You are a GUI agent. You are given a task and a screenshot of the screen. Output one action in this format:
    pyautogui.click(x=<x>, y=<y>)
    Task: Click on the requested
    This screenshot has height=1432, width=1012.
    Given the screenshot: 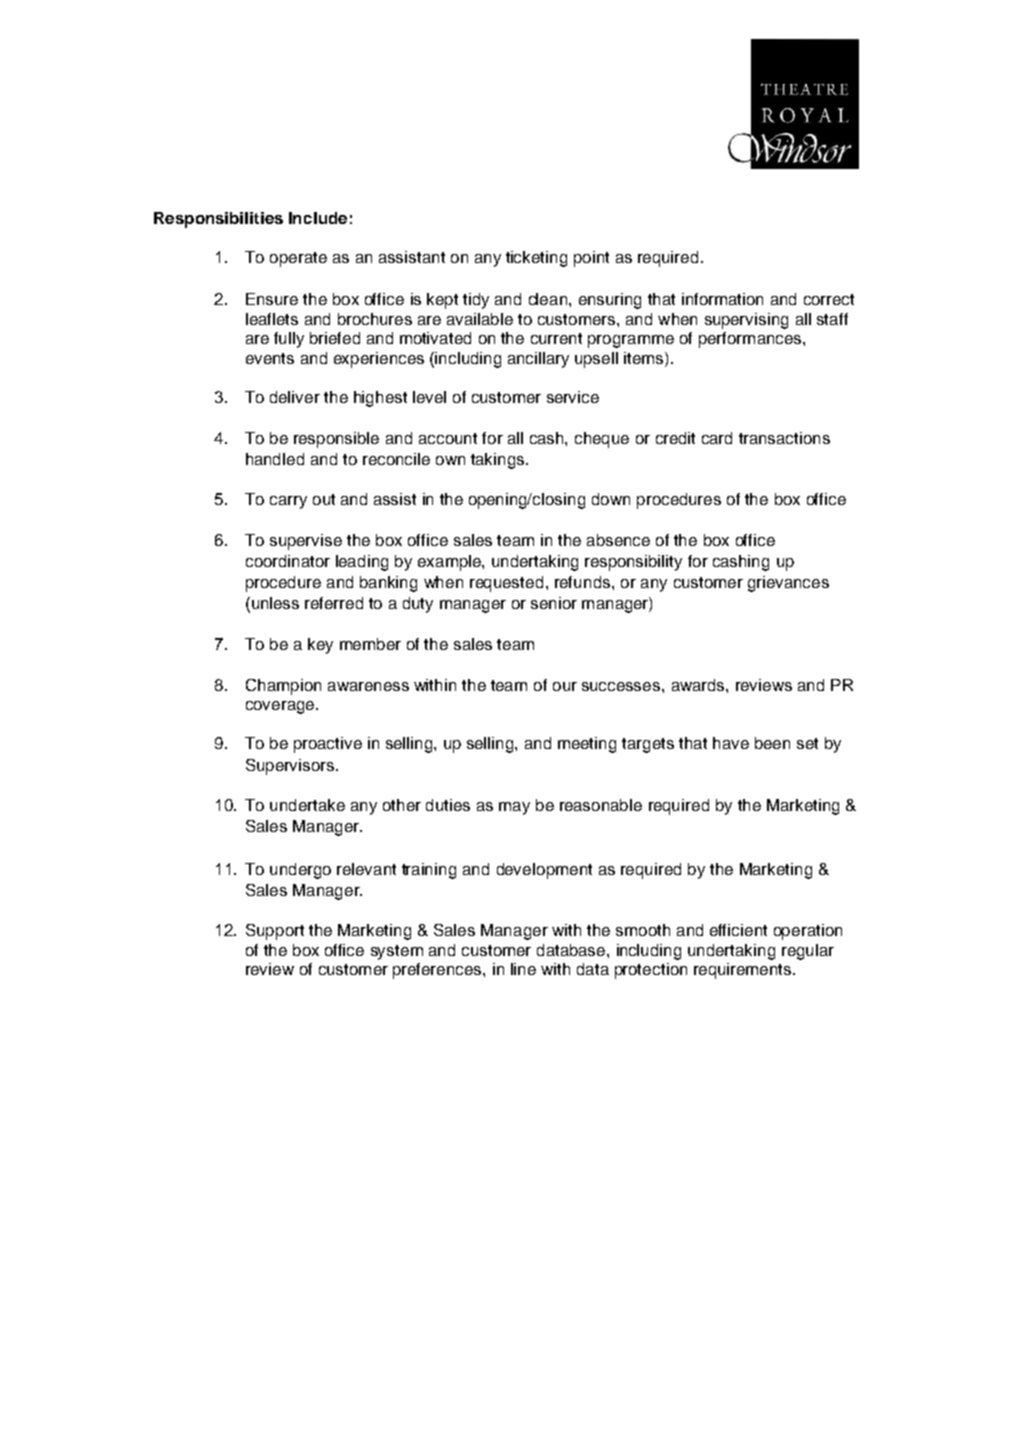 What is the action you would take?
    pyautogui.click(x=506, y=584)
